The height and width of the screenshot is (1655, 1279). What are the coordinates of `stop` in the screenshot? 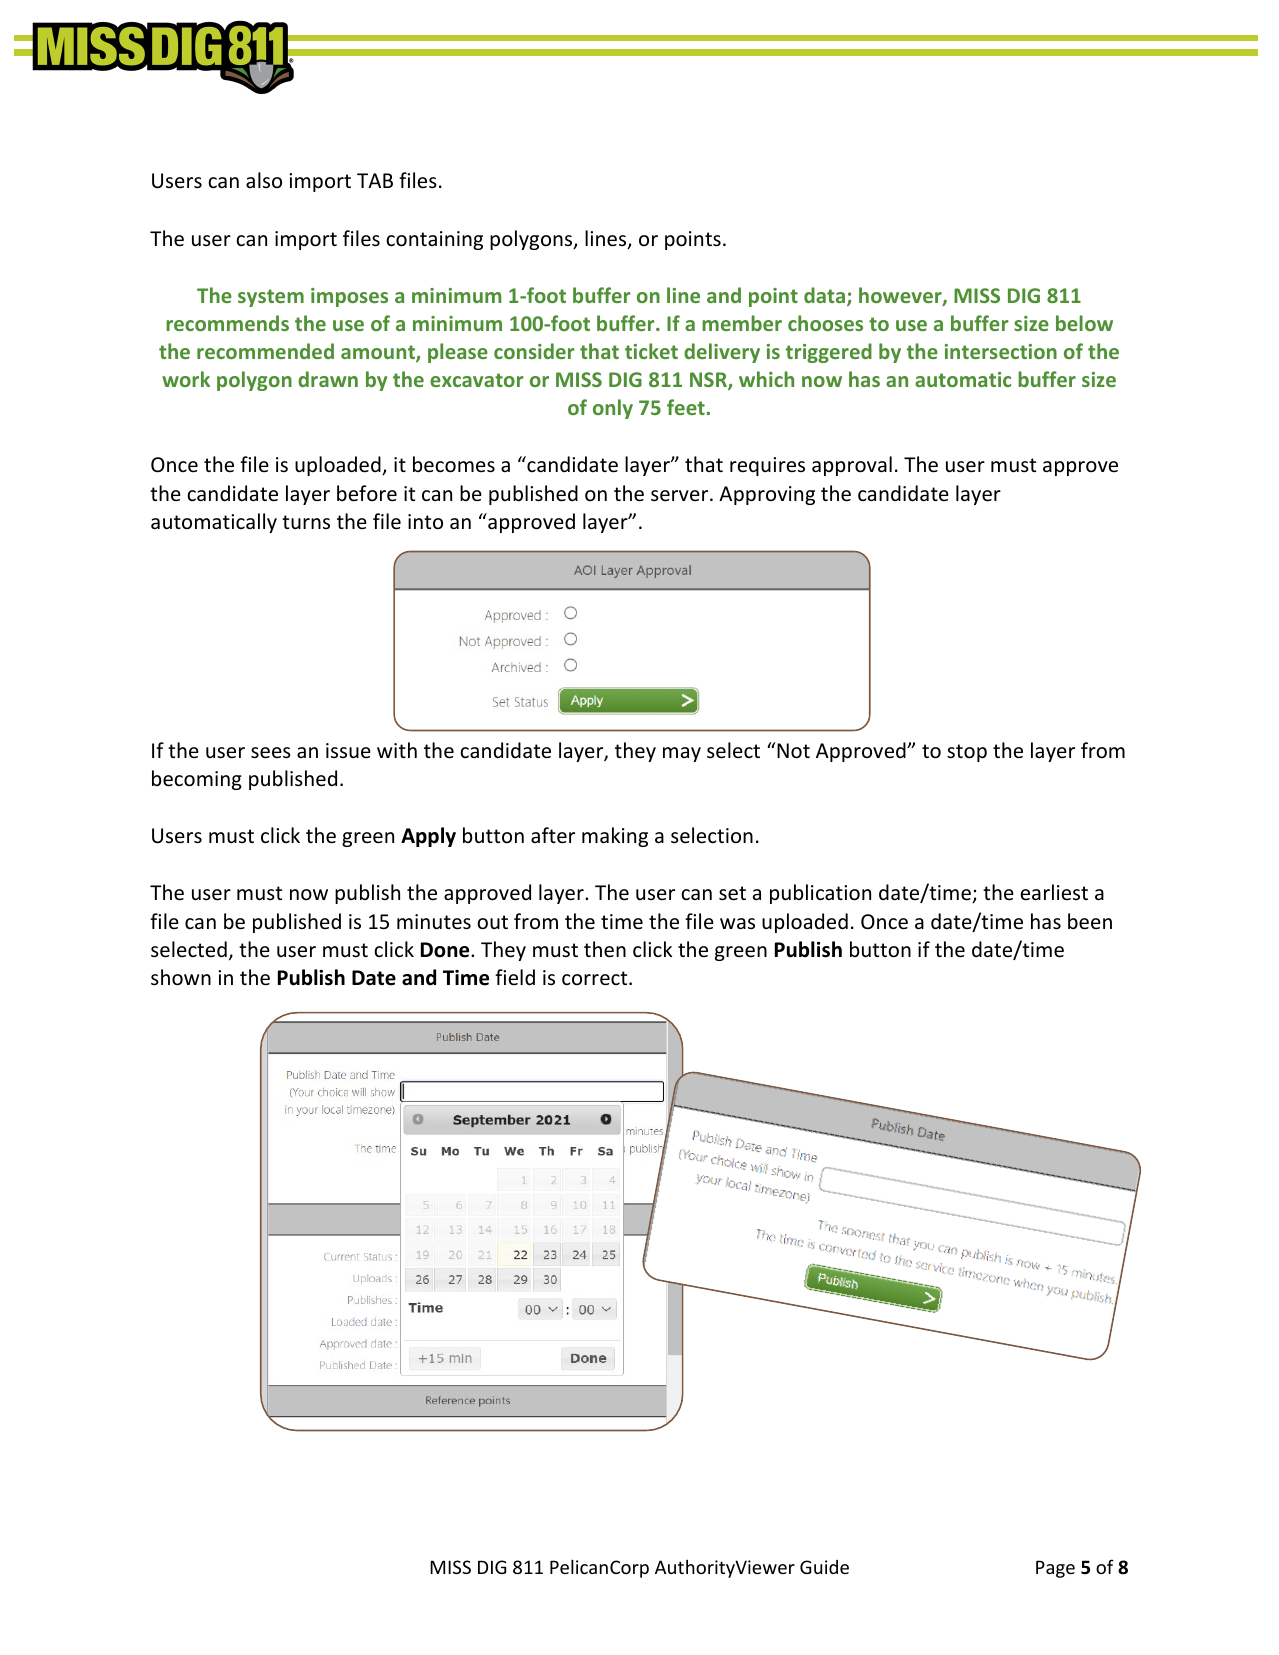 It's located at (967, 753).
